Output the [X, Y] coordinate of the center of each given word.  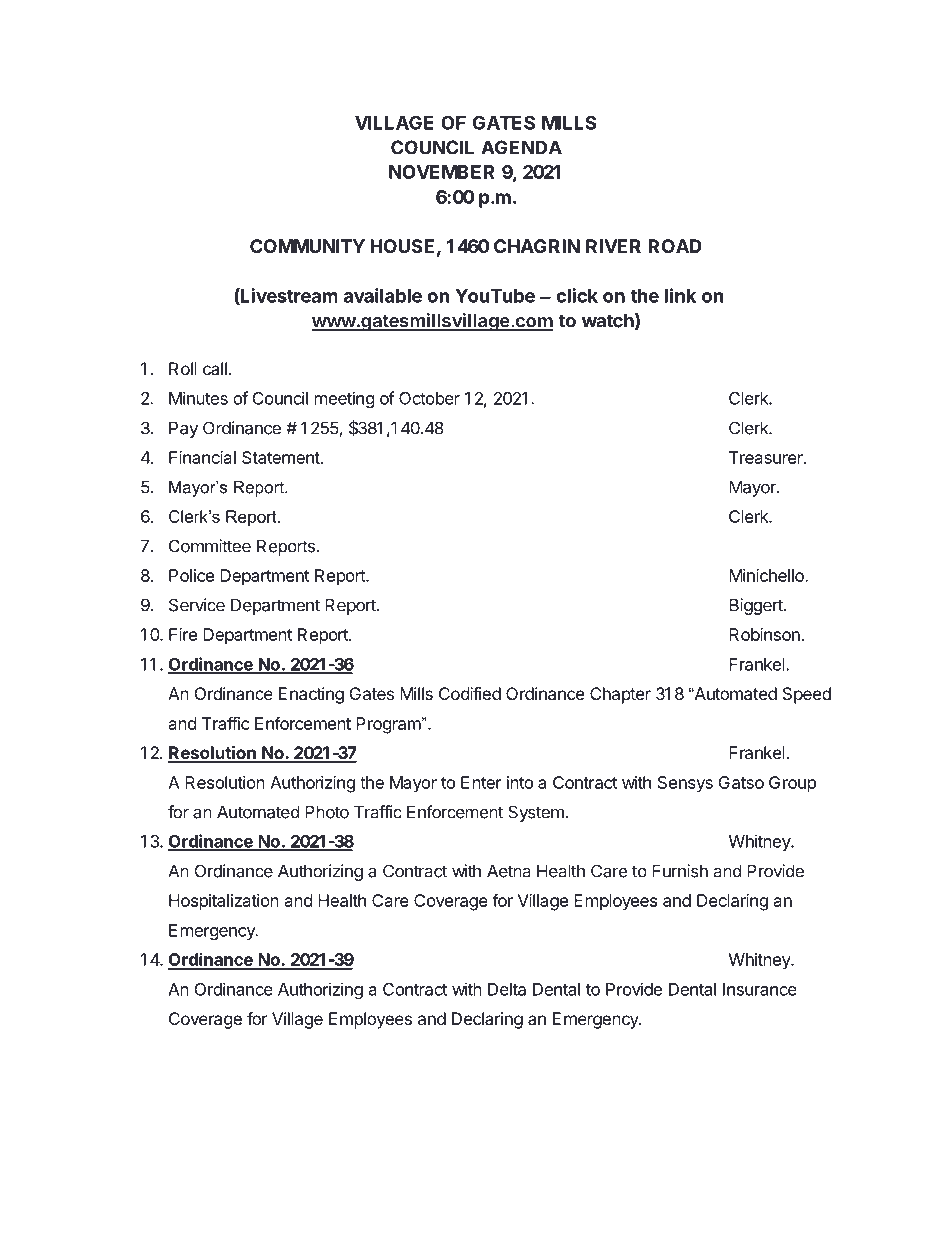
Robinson [764, 634]
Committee [210, 546]
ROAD [675, 246]
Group [792, 784]
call [215, 368]
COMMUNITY [307, 246]
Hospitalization [224, 902]
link [680, 295]
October [429, 398]
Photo [327, 812]
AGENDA [521, 147]
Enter [481, 782]
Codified [470, 693]
